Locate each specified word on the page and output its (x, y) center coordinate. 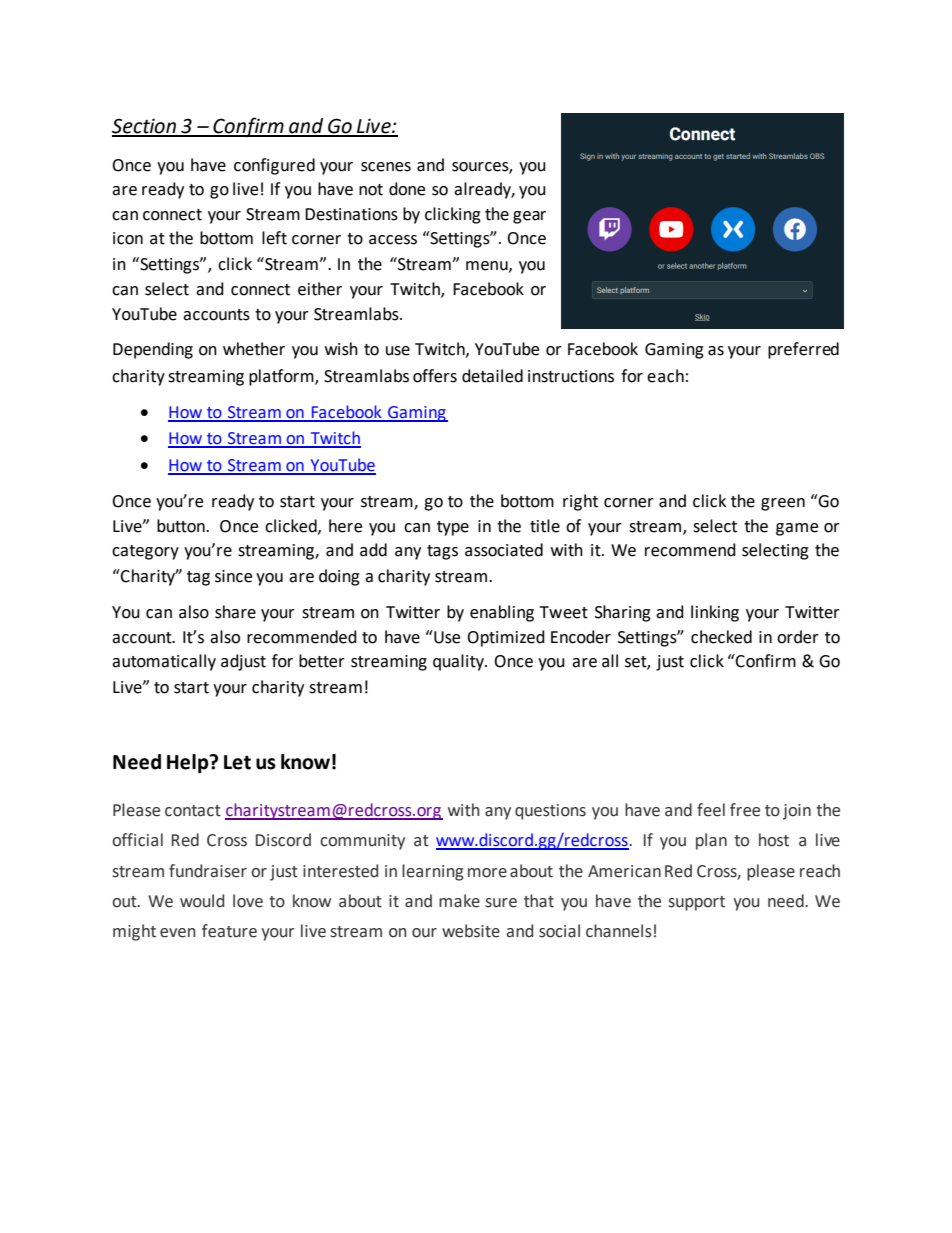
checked (721, 637)
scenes (386, 167)
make (459, 901)
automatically (164, 662)
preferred (803, 350)
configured (274, 166)
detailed (492, 376)
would (202, 901)
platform (282, 377)
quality (459, 662)
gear (529, 217)
